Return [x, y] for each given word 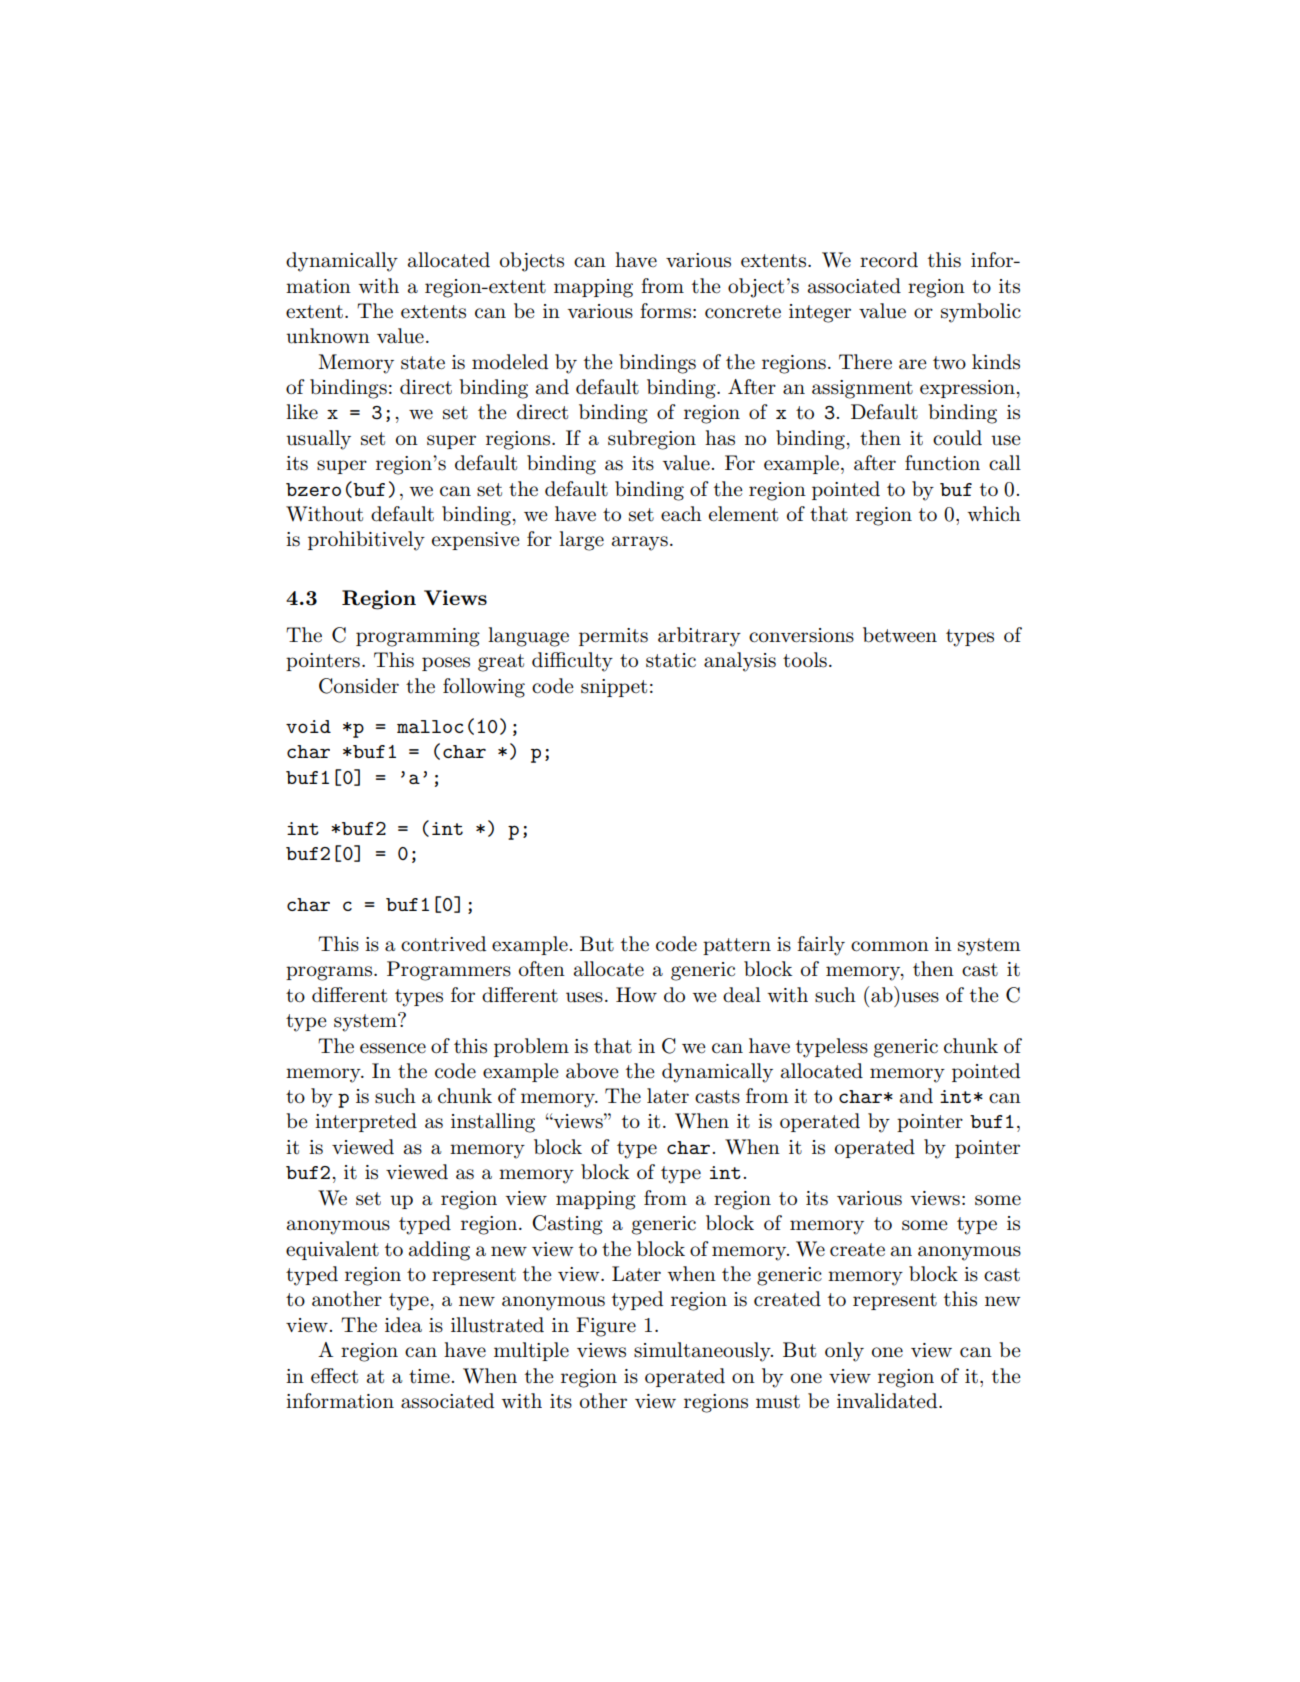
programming [418, 637]
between [900, 635]
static [671, 660]
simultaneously [703, 1352]
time [429, 1376]
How [636, 995]
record [889, 260]
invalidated [888, 1401]
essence [393, 1048]
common [890, 946]
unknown [328, 336]
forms [665, 311]
